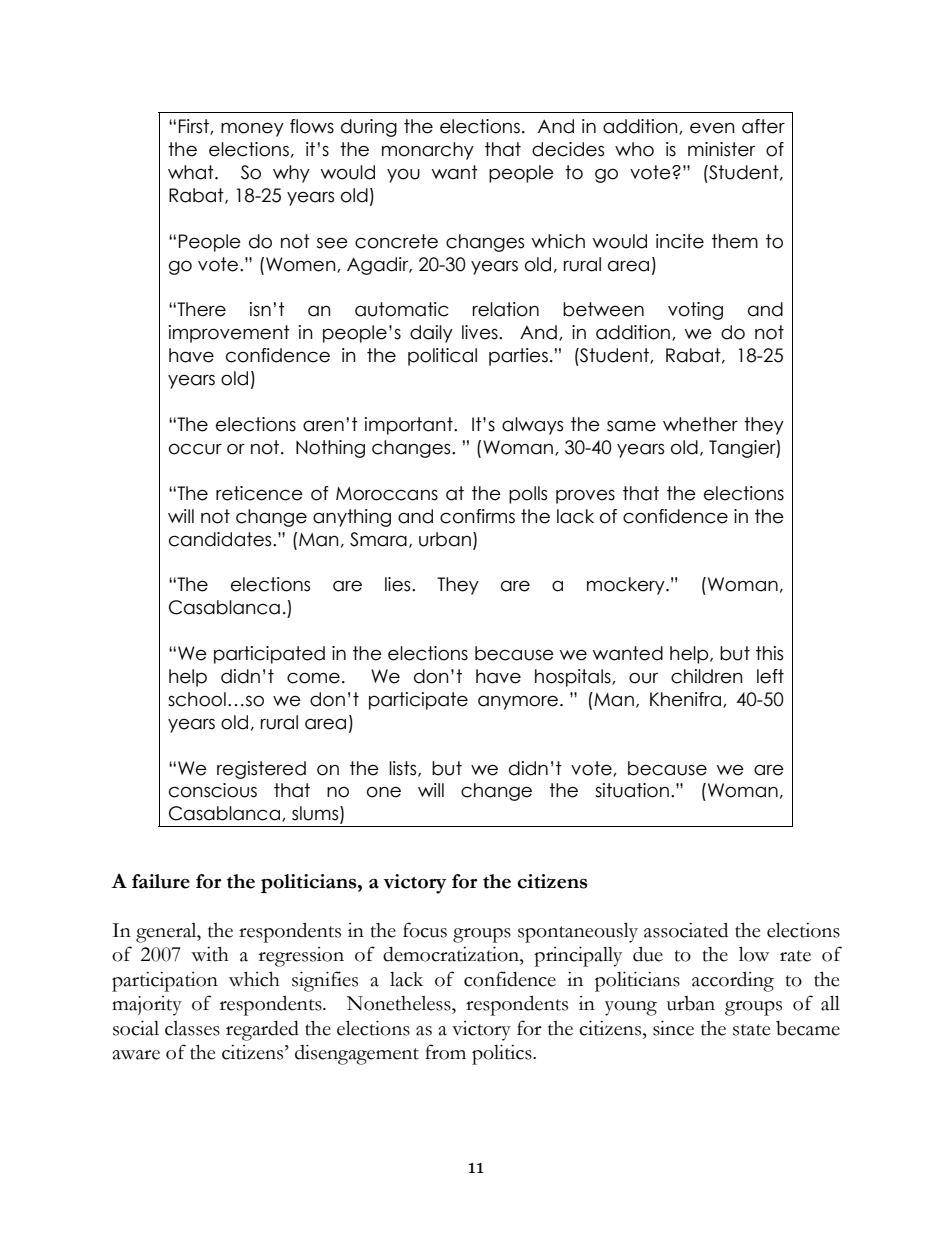 This page has width=952, height=1233. Describe the element at coordinates (428, 151) in the page. I see `monarchy` at that location.
